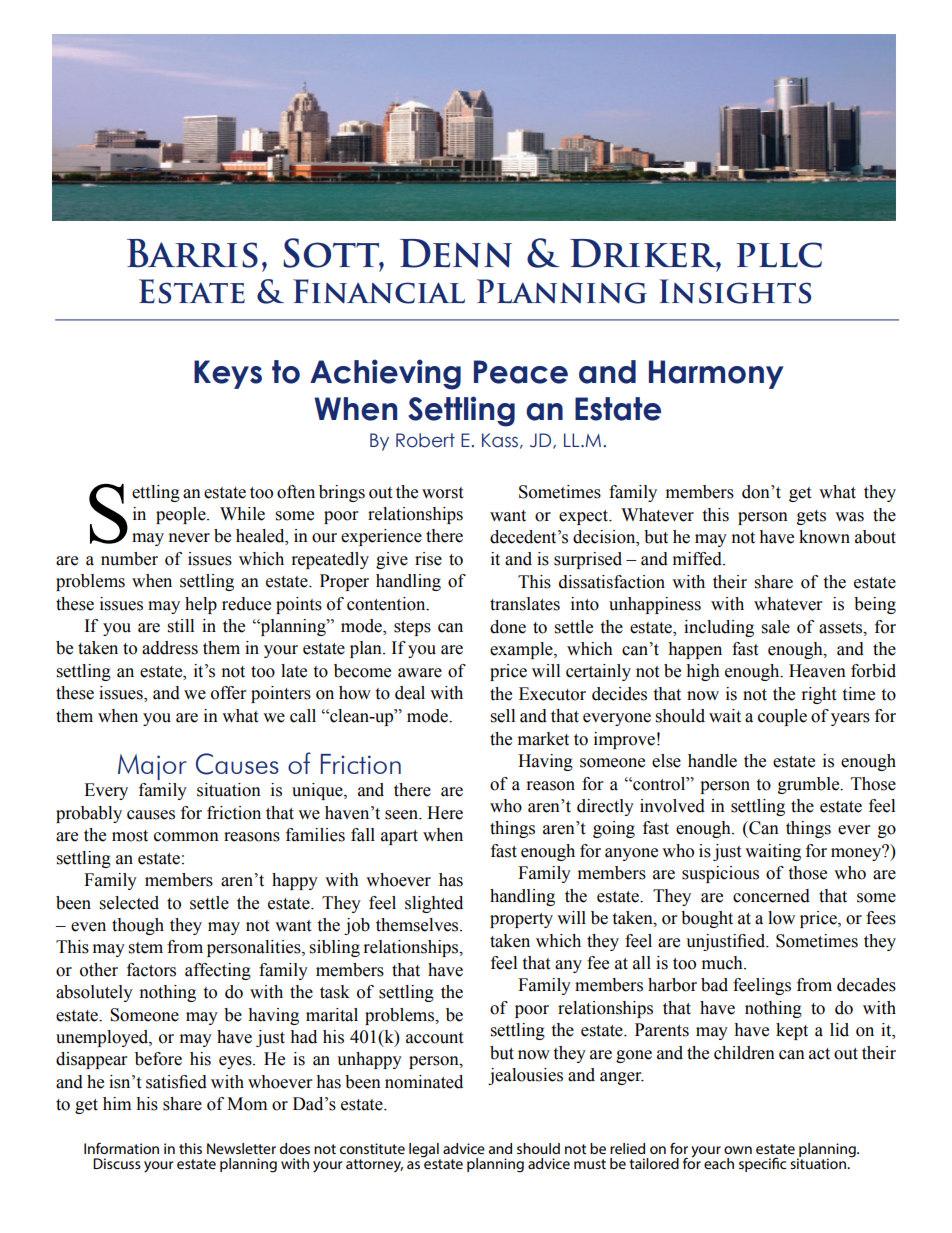  I want to click on offer, so click(228, 693).
